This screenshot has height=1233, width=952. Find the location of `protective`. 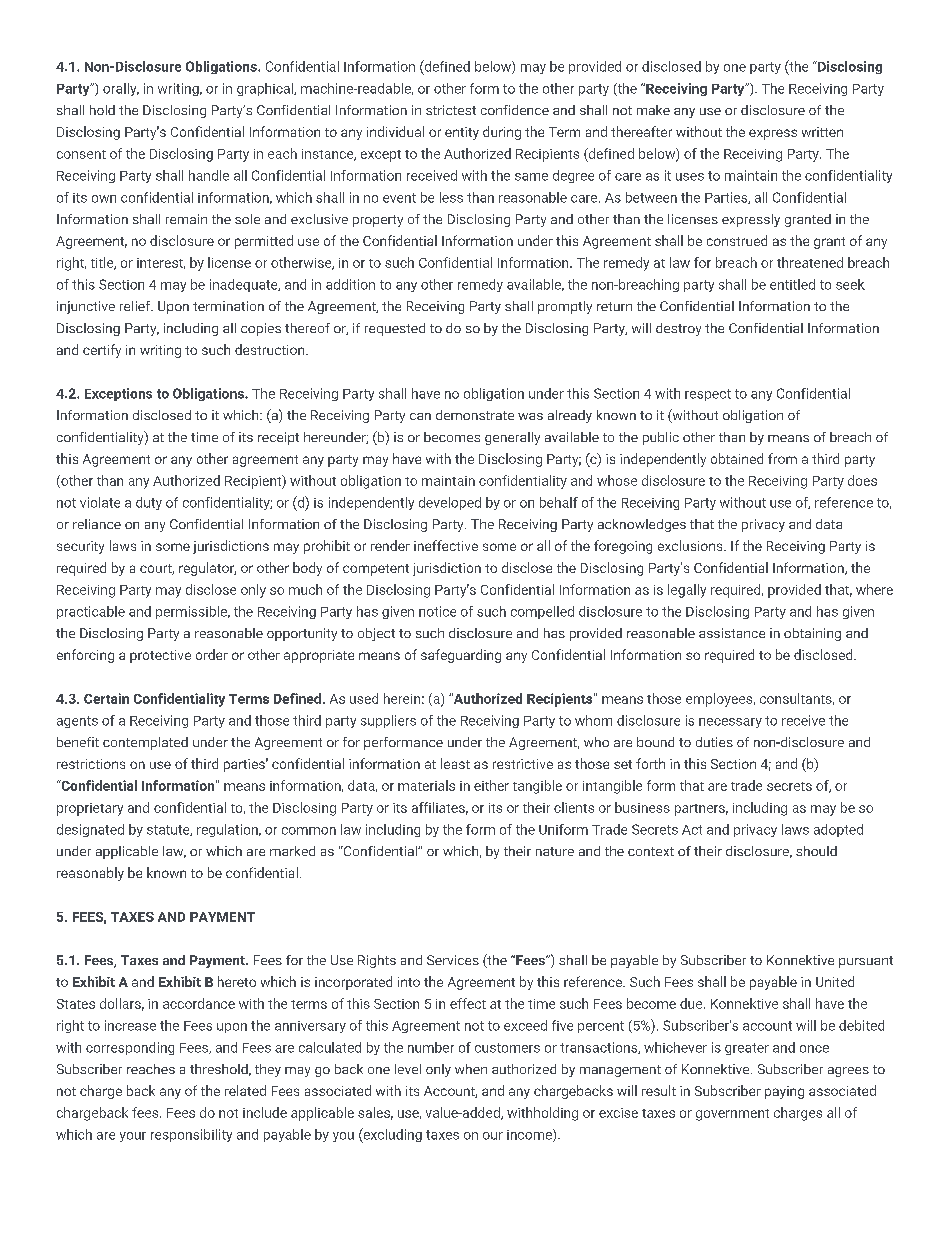

protective is located at coordinates (160, 656).
